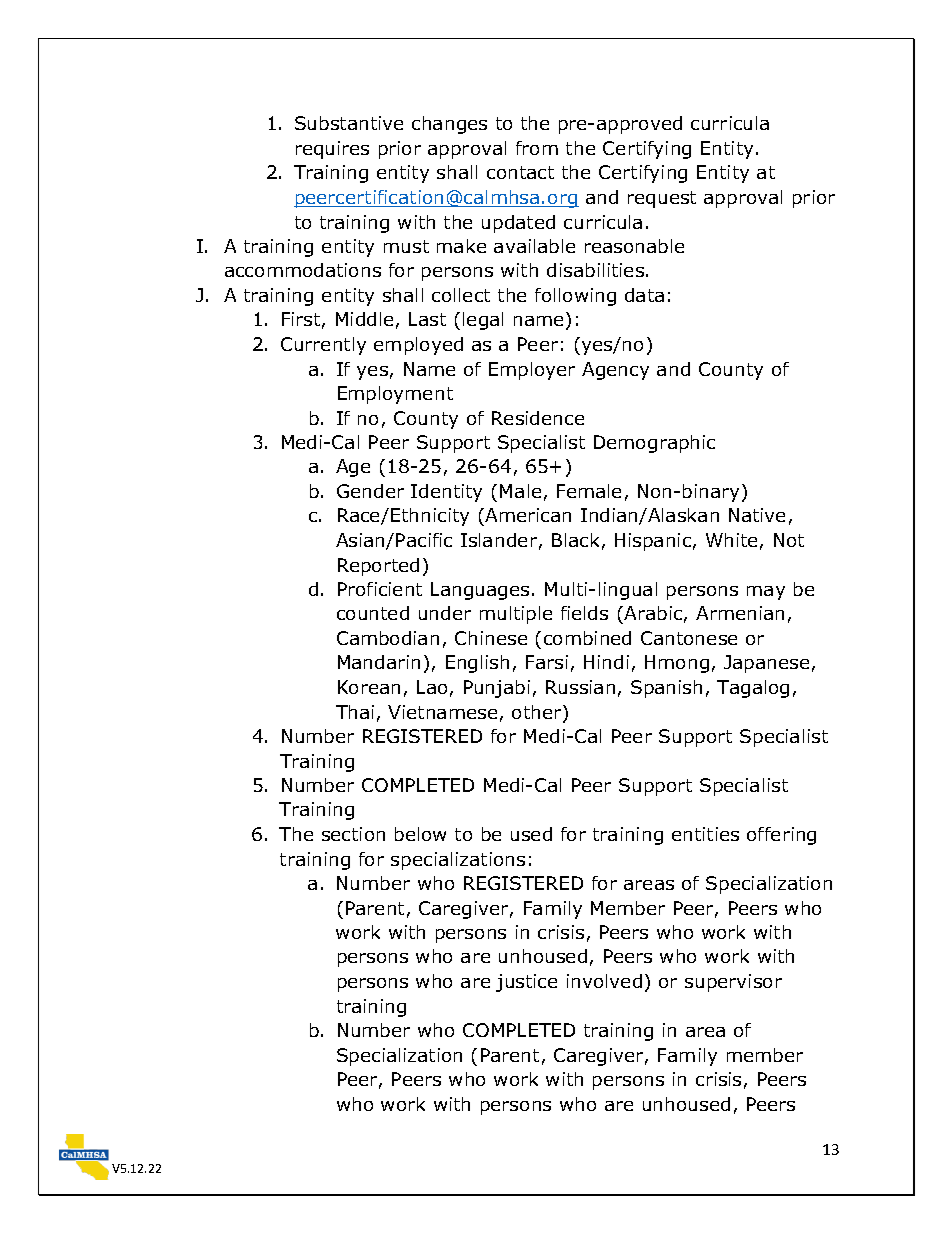  Describe the element at coordinates (662, 199) in the screenshot. I see `request` at that location.
